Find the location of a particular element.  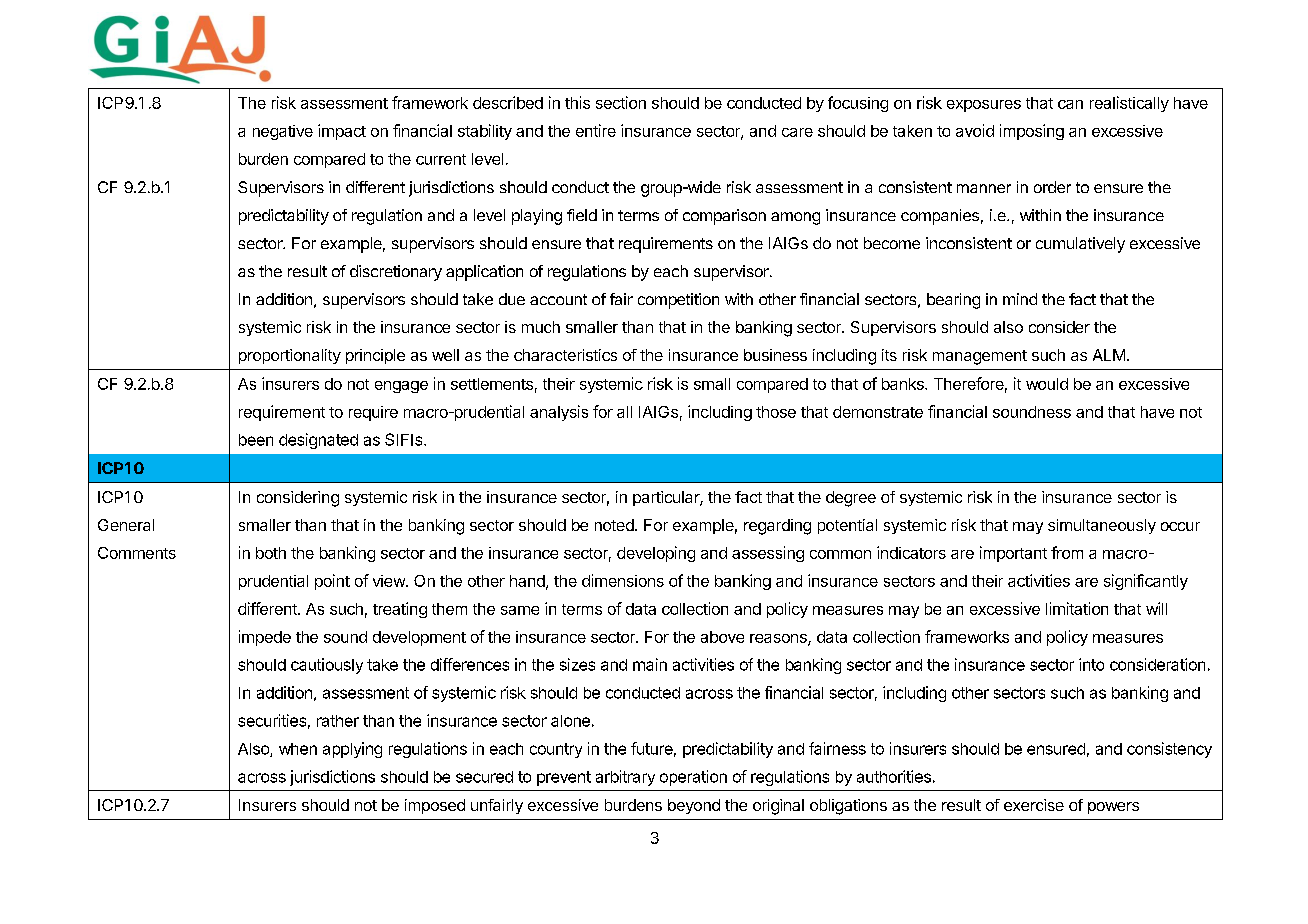

would is located at coordinates (1047, 384).
